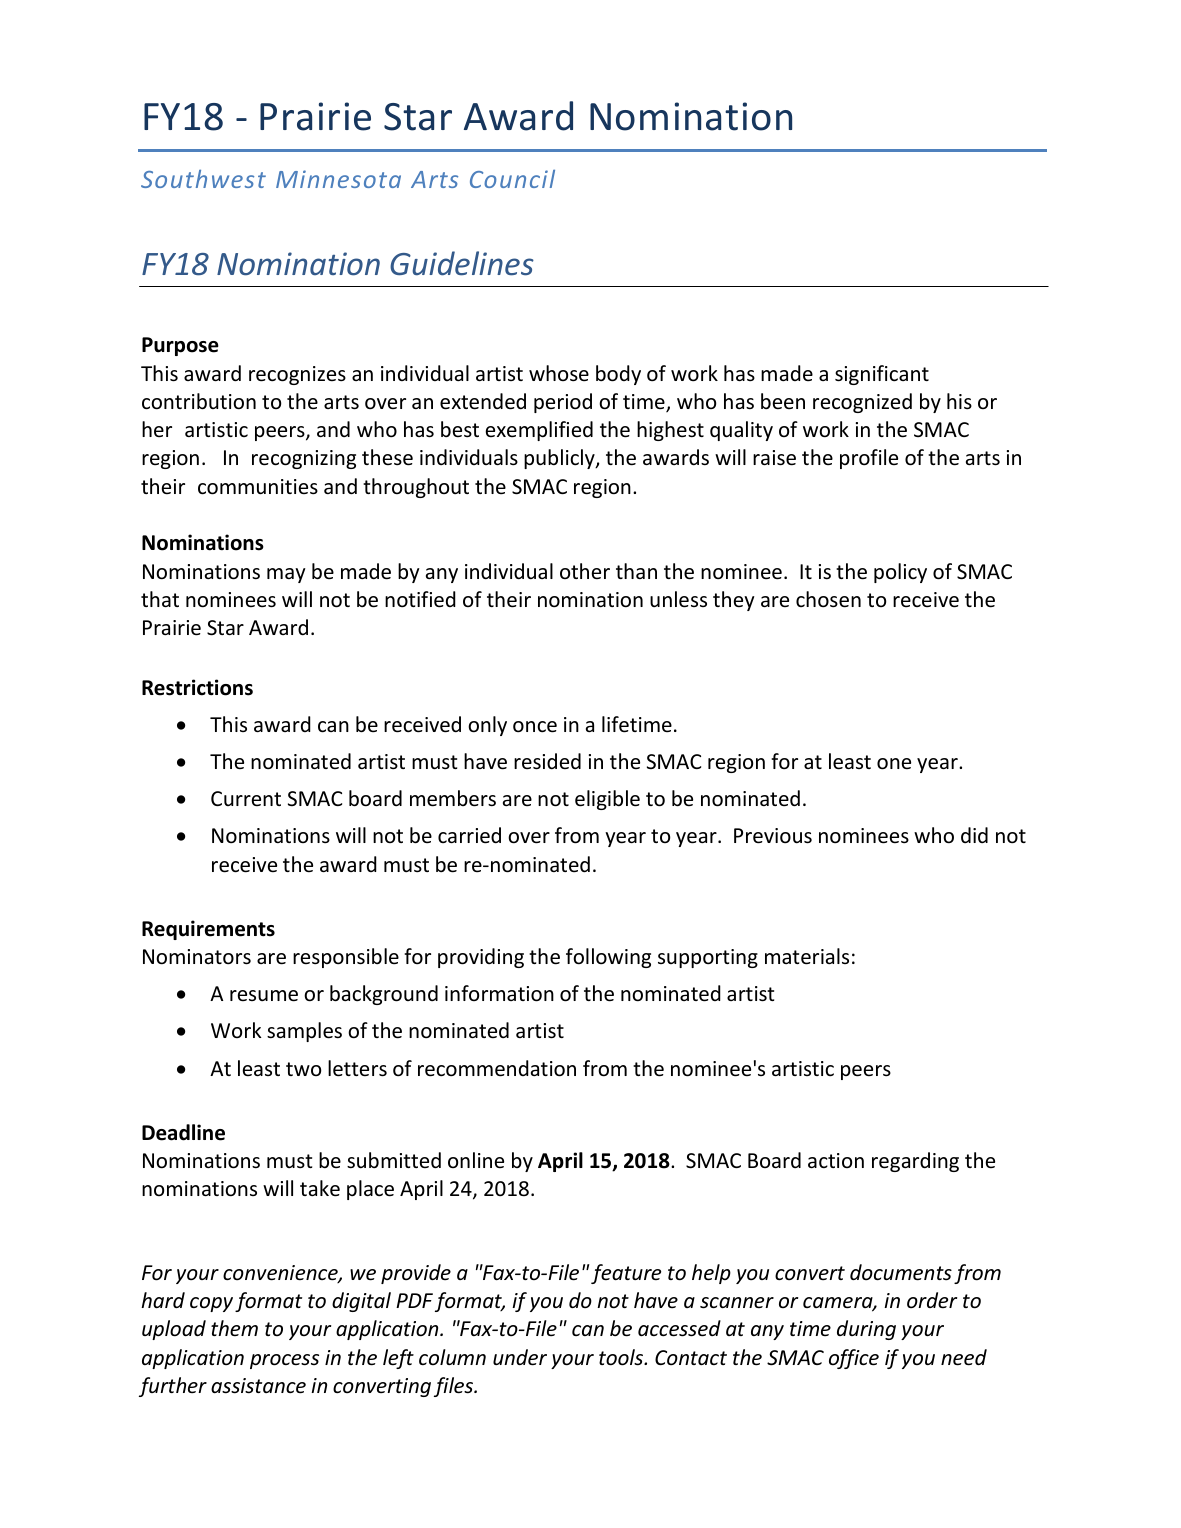 The height and width of the screenshot is (1528, 1181). What do you see at coordinates (900, 573) in the screenshot?
I see `policy` at bounding box center [900, 573].
